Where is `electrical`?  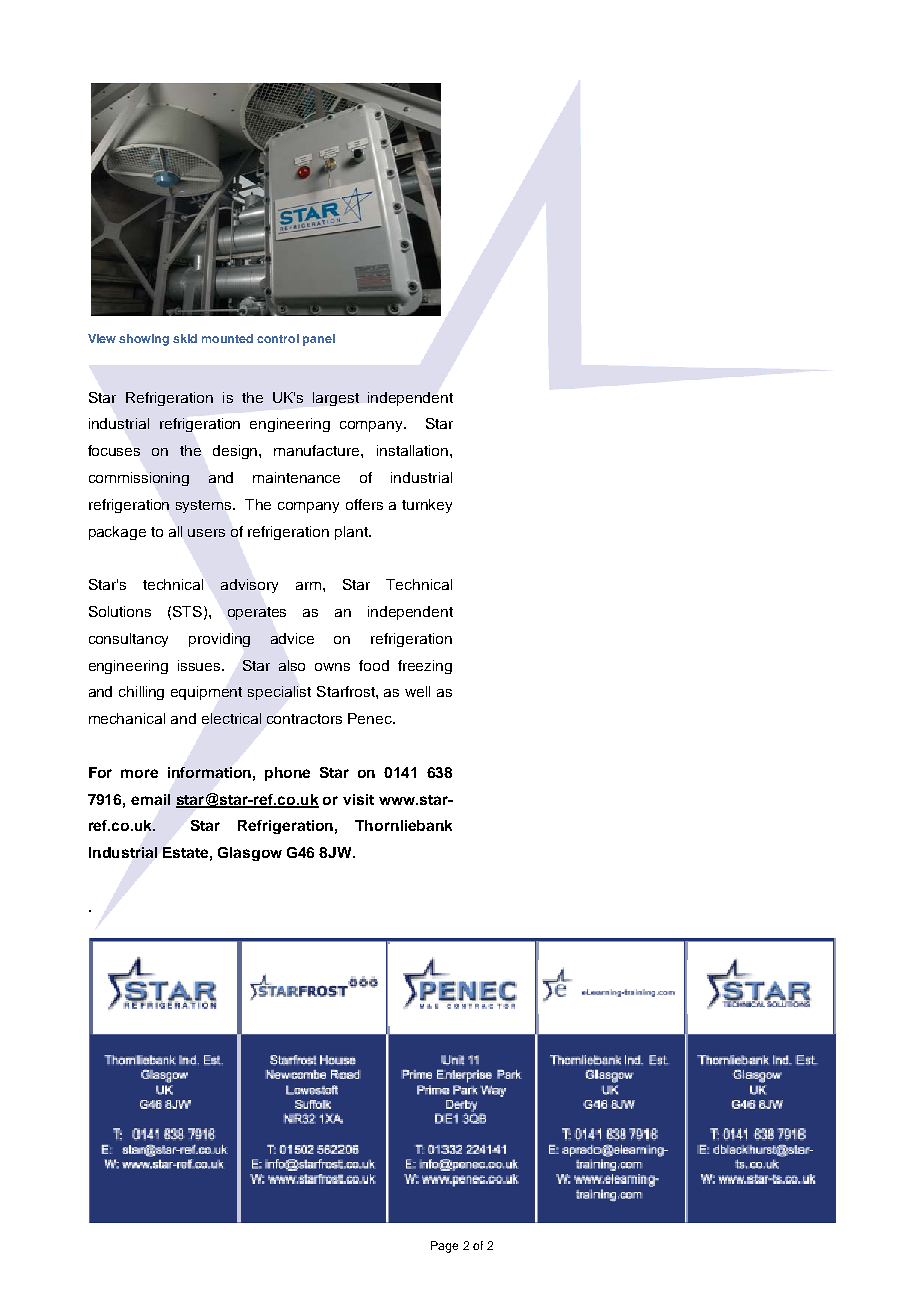 electrical is located at coordinates (231, 718).
